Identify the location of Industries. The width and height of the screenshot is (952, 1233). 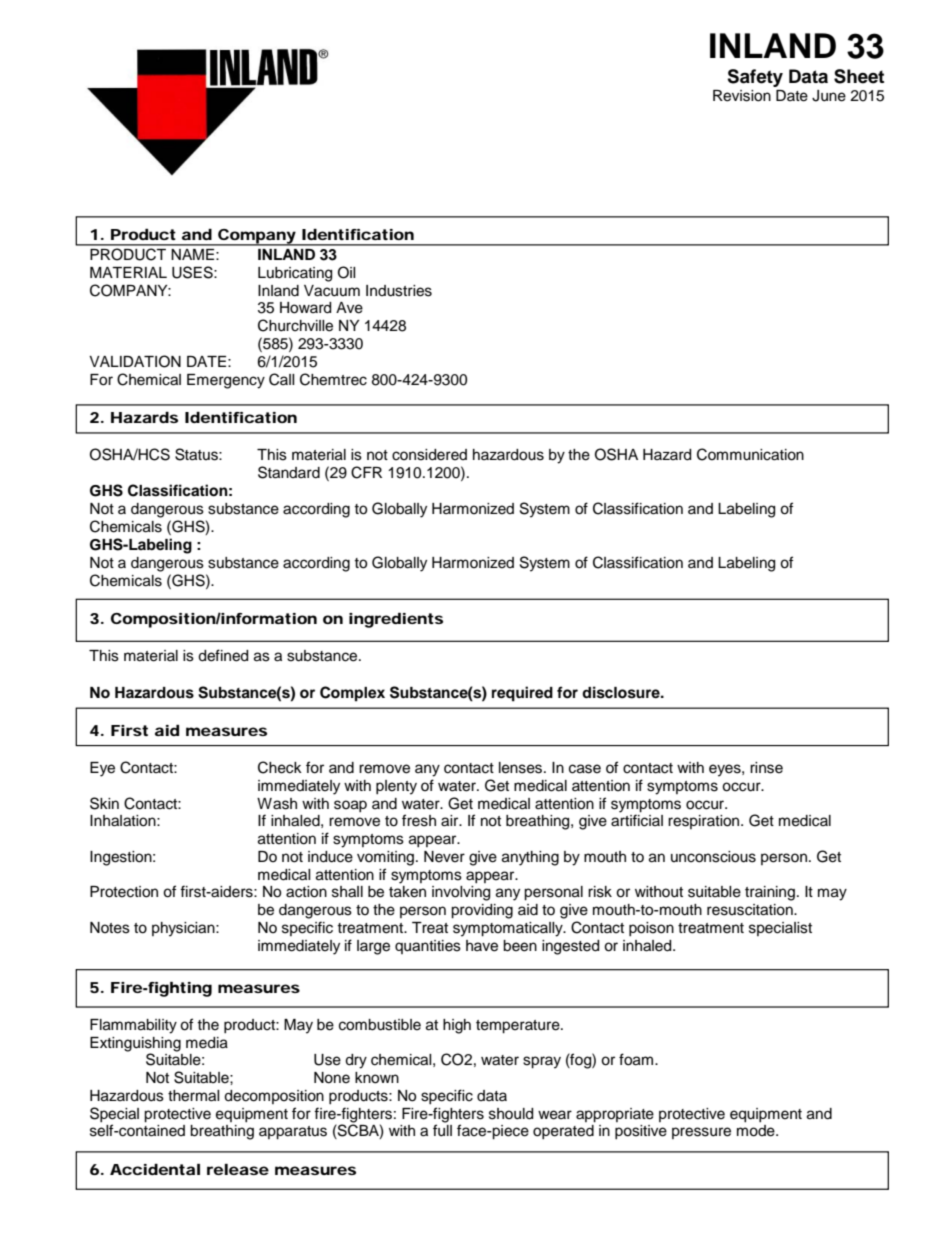
(399, 291).
